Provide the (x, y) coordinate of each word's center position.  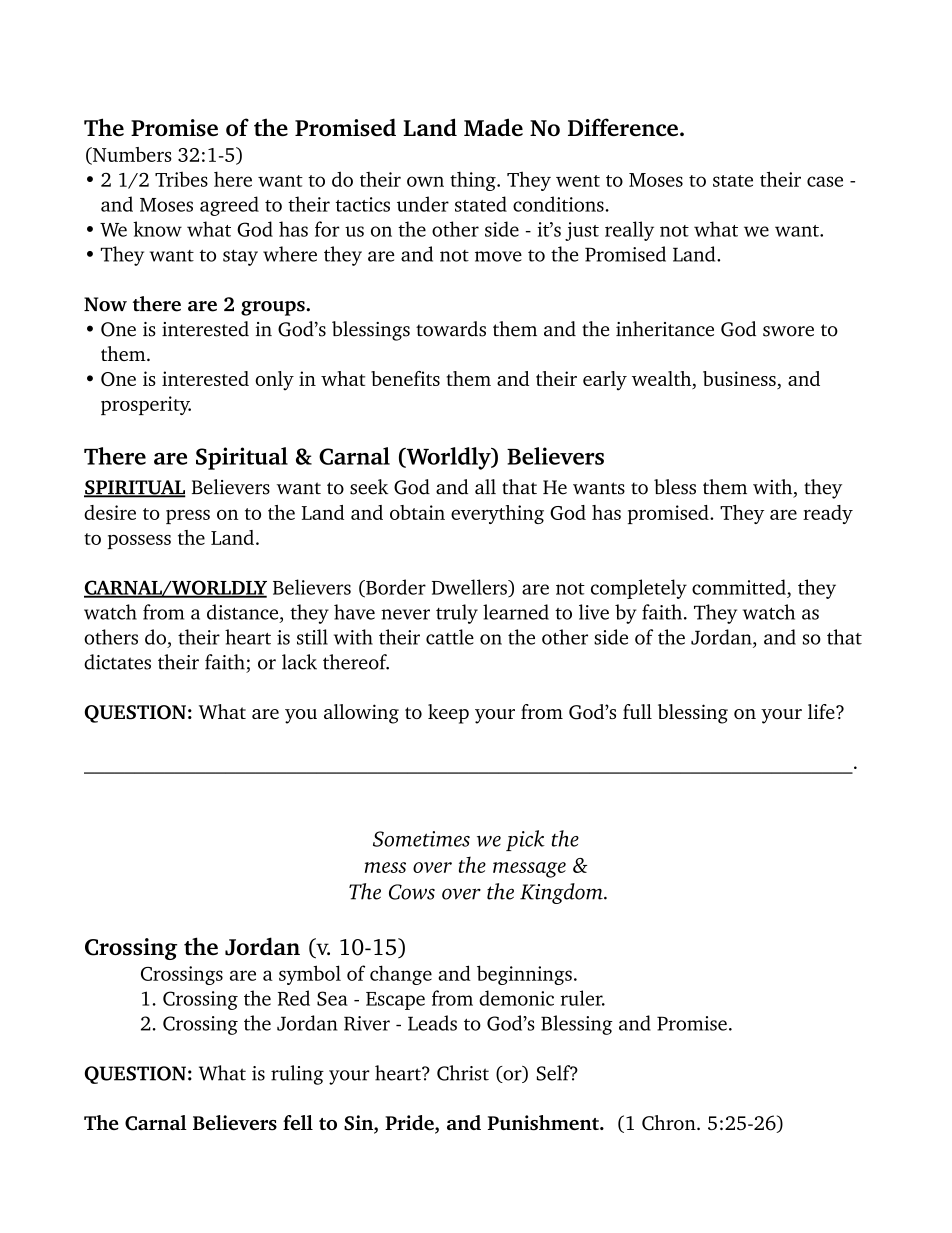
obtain (417, 512)
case (825, 181)
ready (828, 514)
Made (493, 127)
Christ (463, 1073)
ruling (297, 1075)
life (822, 711)
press (188, 517)
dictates (117, 662)
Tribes (181, 179)
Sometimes (421, 839)
